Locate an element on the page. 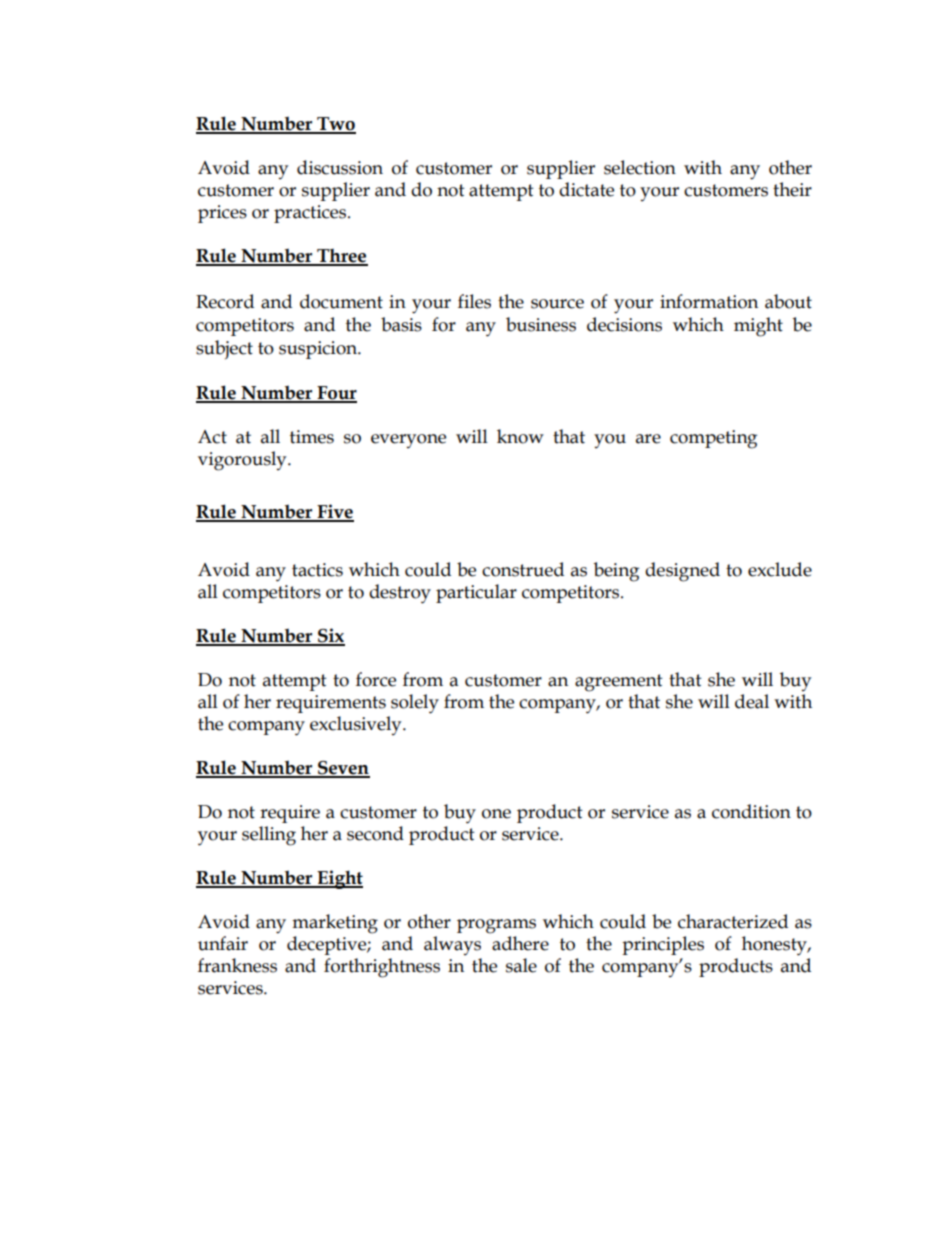 The width and height of the document is (952, 1233). exclusively is located at coordinates (357, 725).
